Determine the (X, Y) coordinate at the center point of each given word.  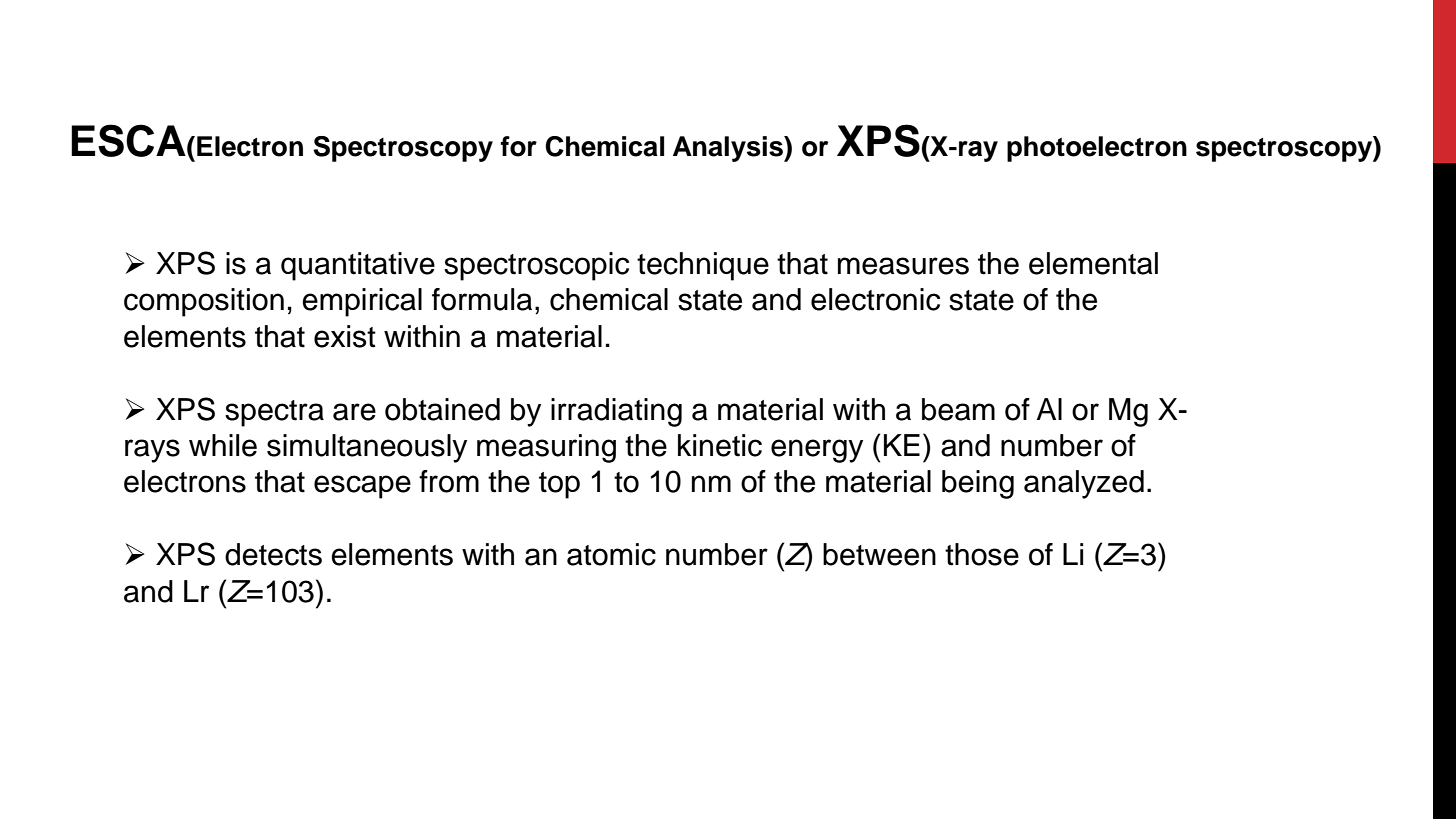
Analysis (729, 149)
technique (703, 266)
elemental (1093, 263)
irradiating (616, 412)
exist (345, 336)
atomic (611, 554)
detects (273, 554)
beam (958, 409)
